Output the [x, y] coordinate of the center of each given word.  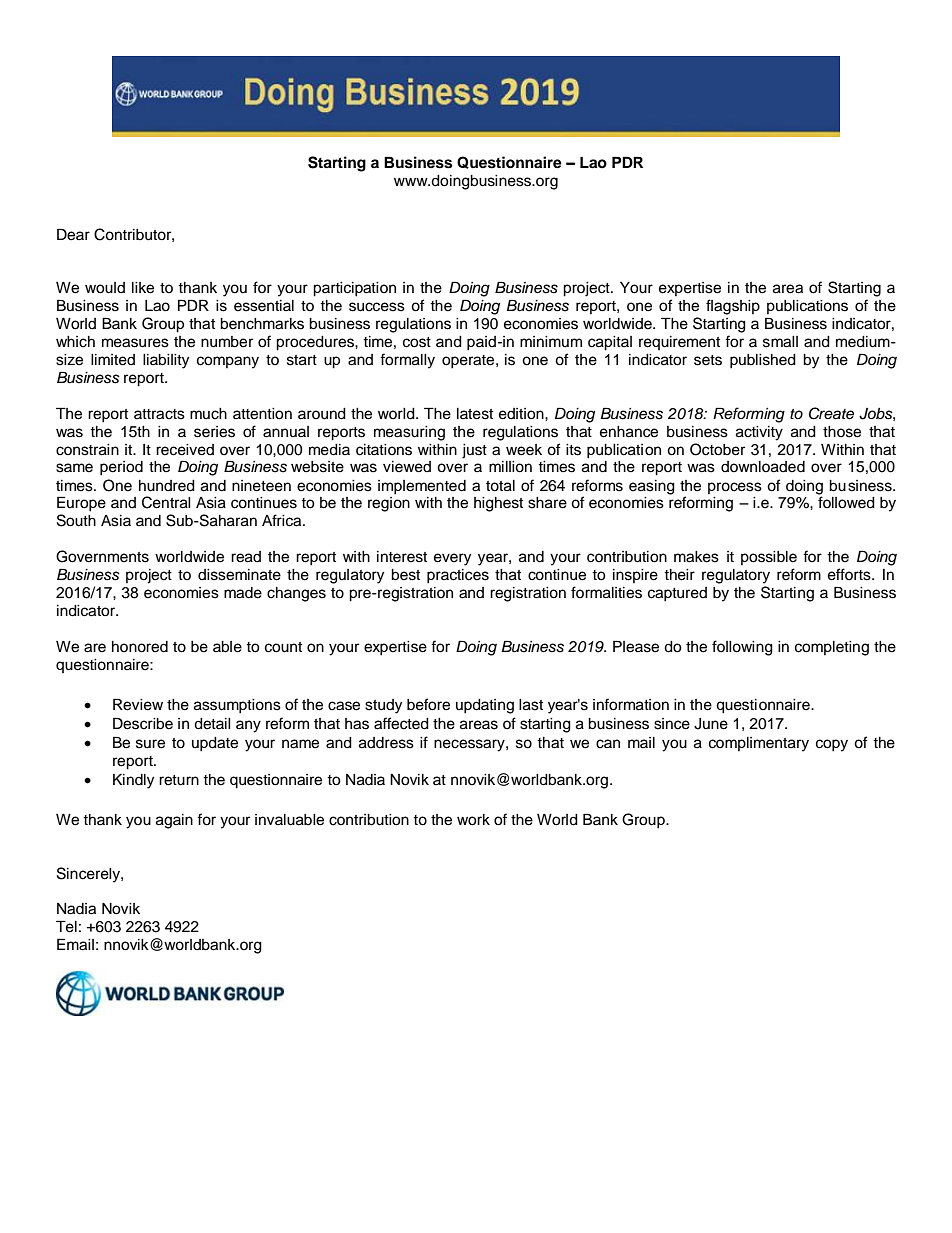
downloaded [763, 467]
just [474, 451]
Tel [66, 926]
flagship [733, 307]
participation [354, 289]
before [428, 704]
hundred [167, 486]
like [143, 288]
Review [138, 704]
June [711, 724]
